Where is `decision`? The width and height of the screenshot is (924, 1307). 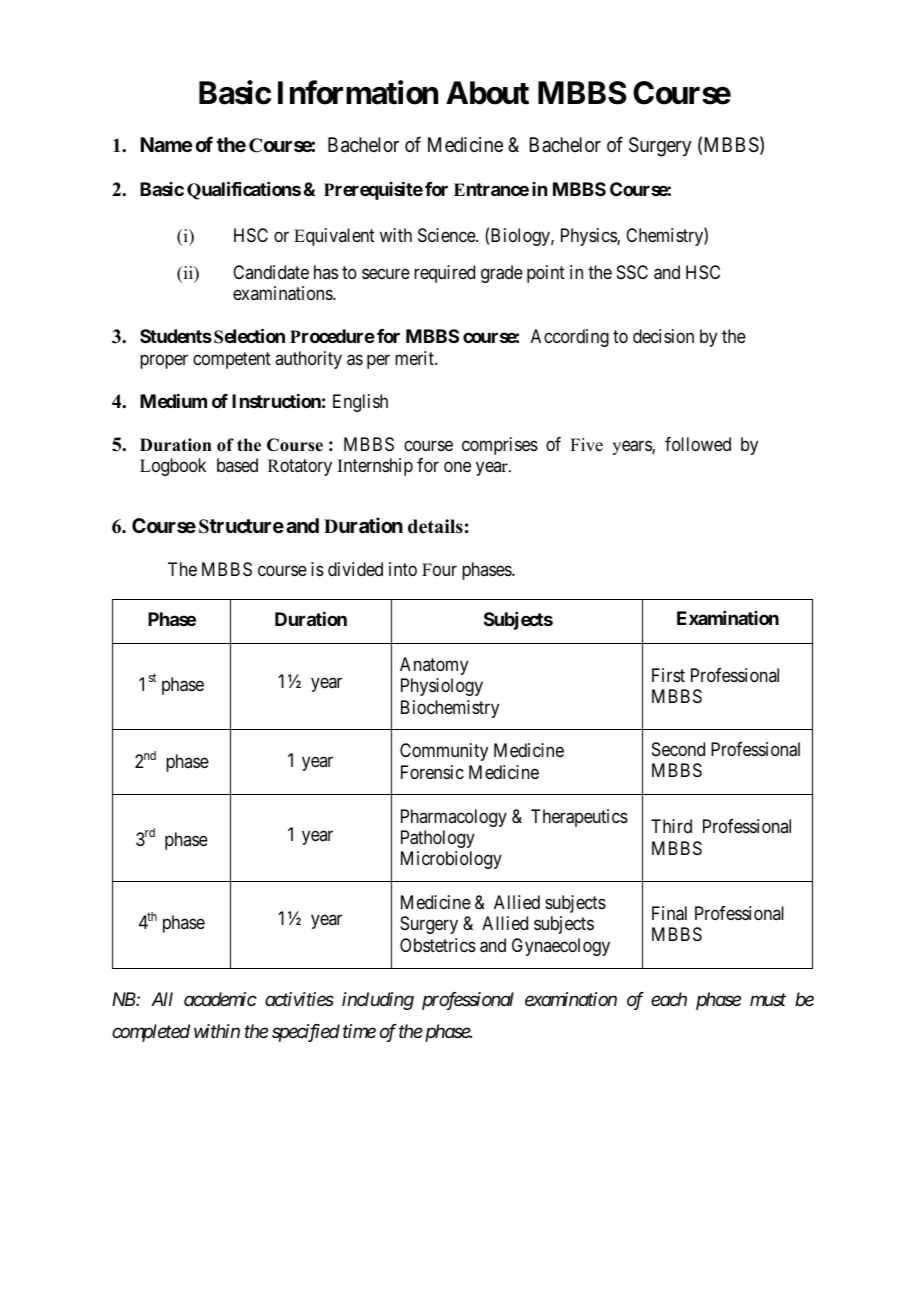
decision is located at coordinates (663, 336).
